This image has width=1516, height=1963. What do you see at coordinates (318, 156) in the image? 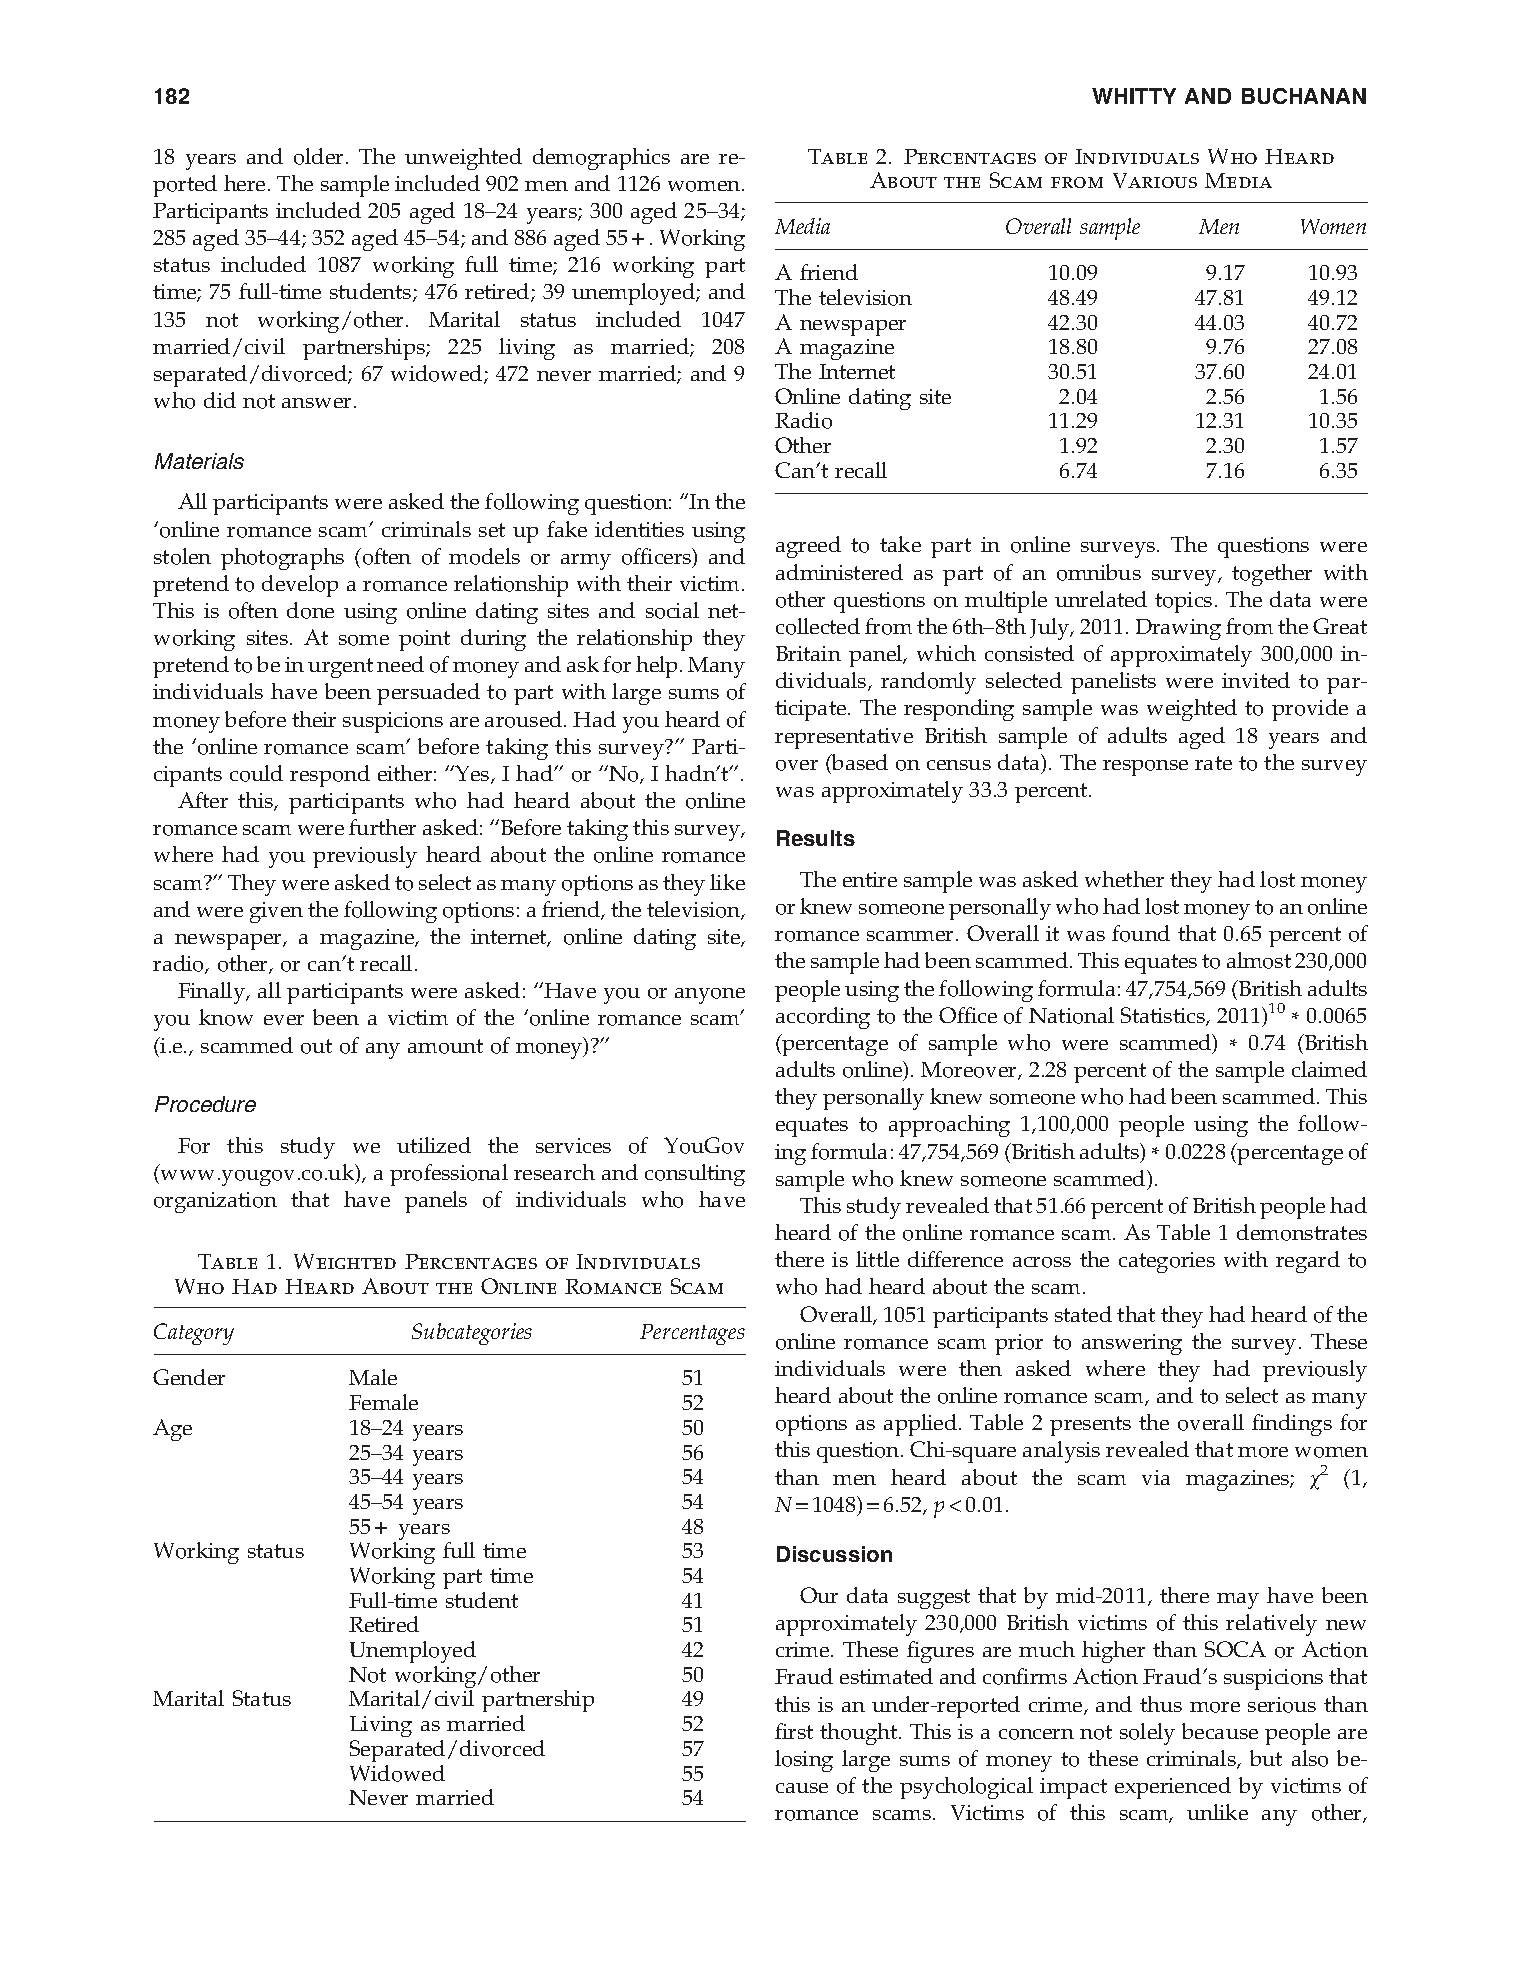
I see `older` at bounding box center [318, 156].
